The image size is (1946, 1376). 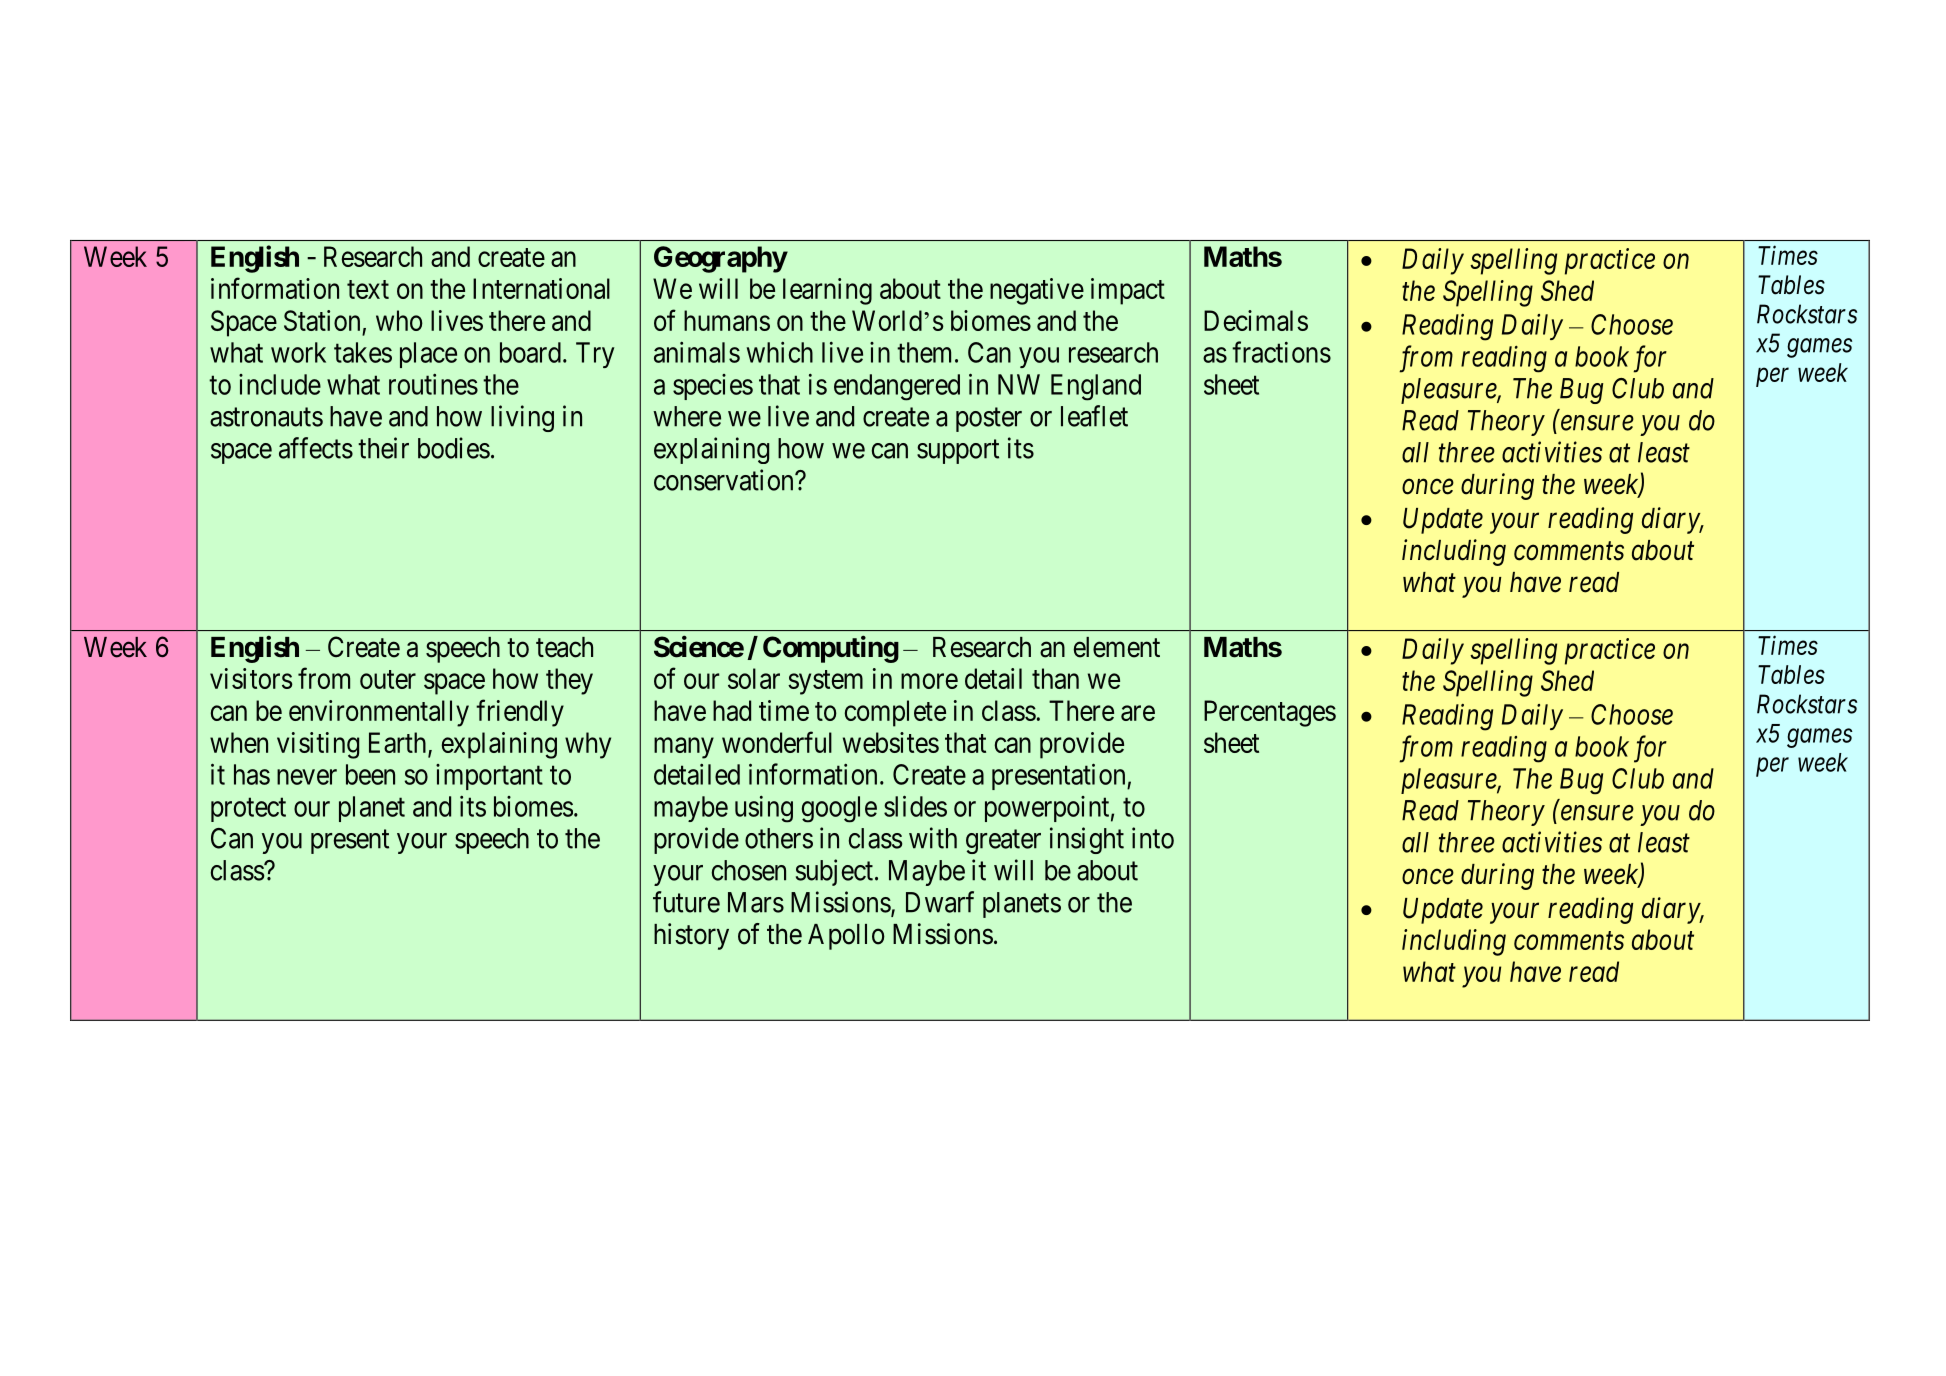 I want to click on their, so click(x=383, y=448).
